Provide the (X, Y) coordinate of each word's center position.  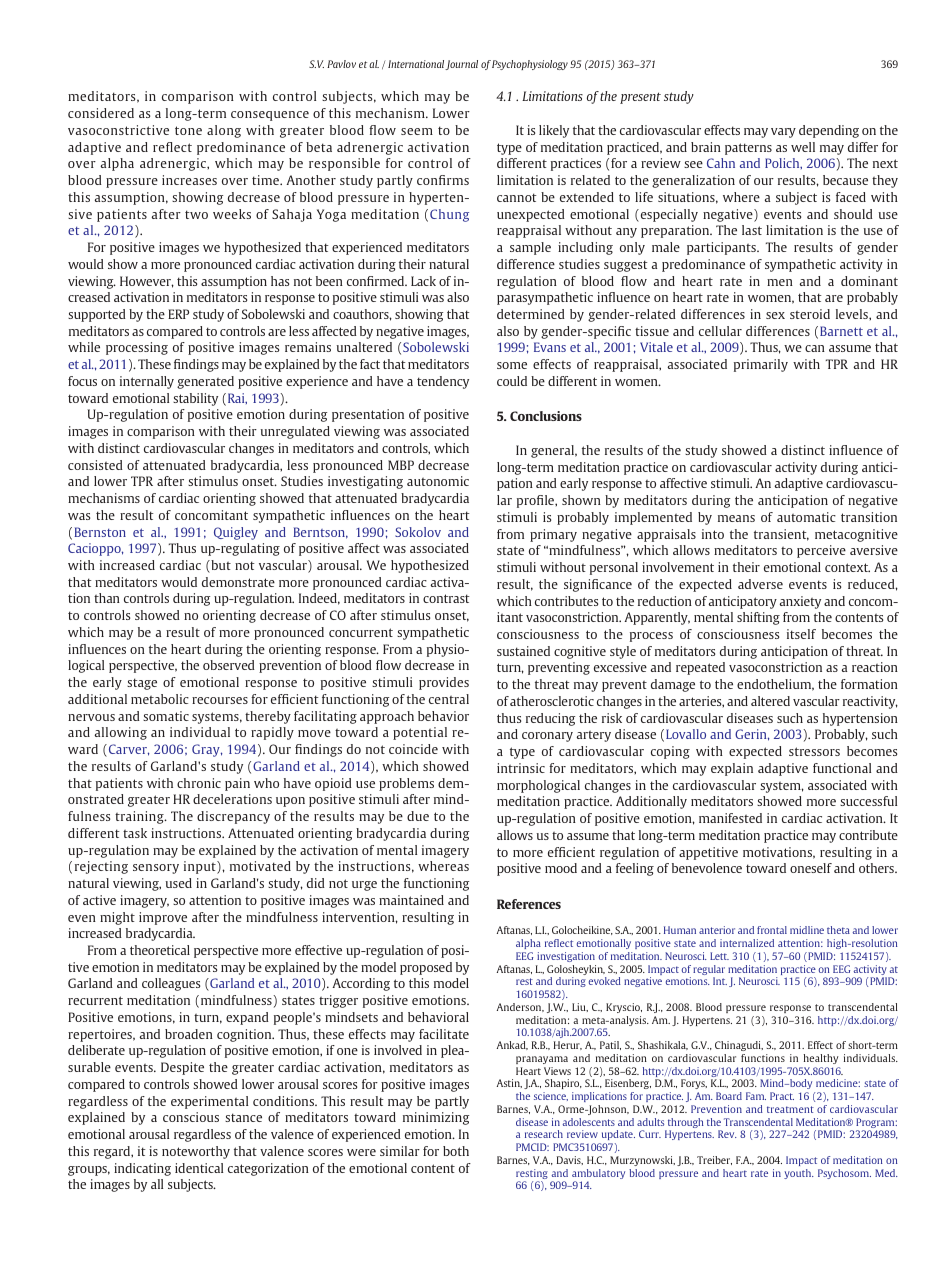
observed (229, 665)
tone (188, 130)
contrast (446, 598)
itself (801, 634)
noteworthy (196, 1152)
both (456, 1151)
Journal (461, 65)
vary (783, 133)
